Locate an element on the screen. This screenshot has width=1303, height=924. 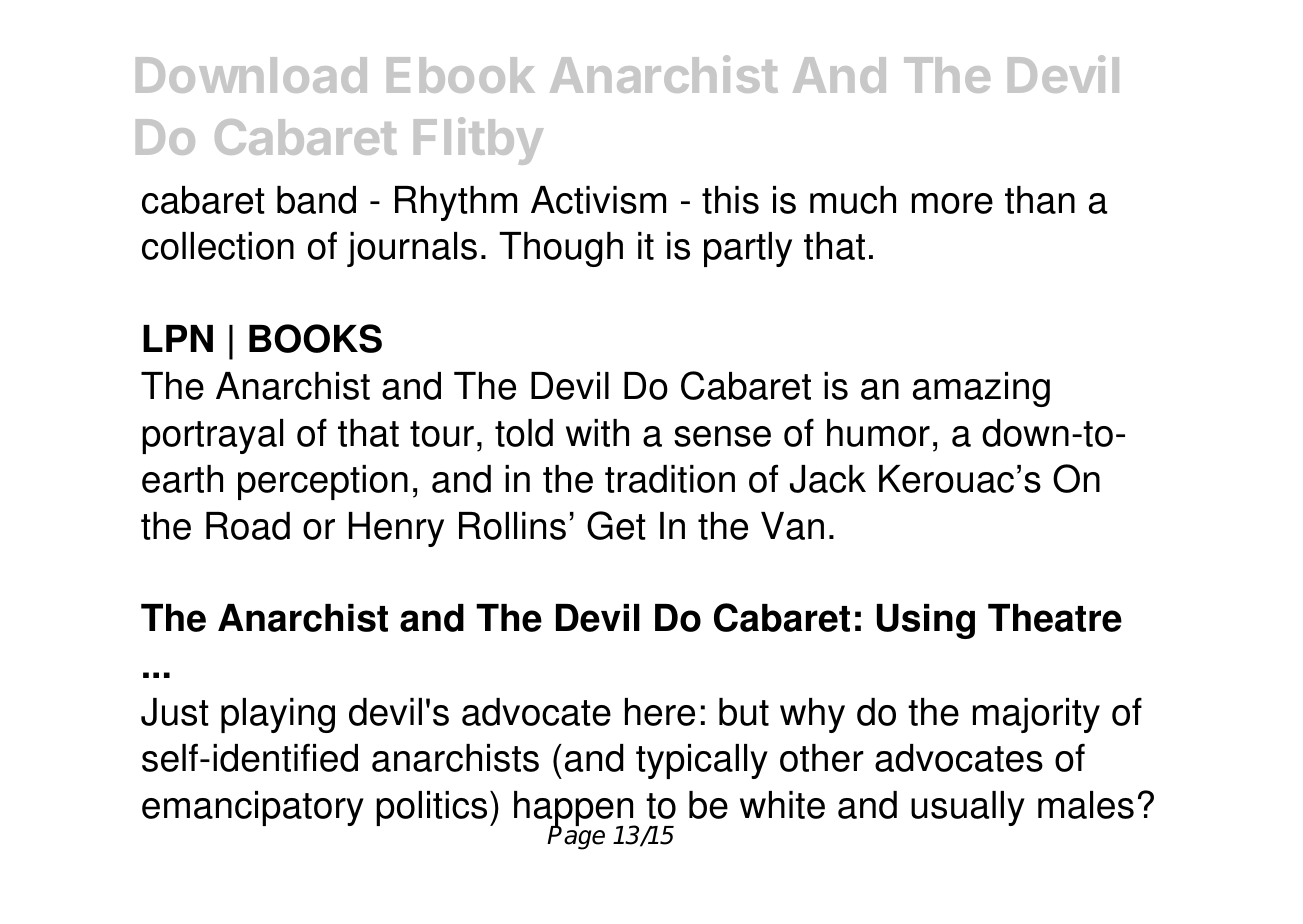
usually is located at coordinates (968, 808).
